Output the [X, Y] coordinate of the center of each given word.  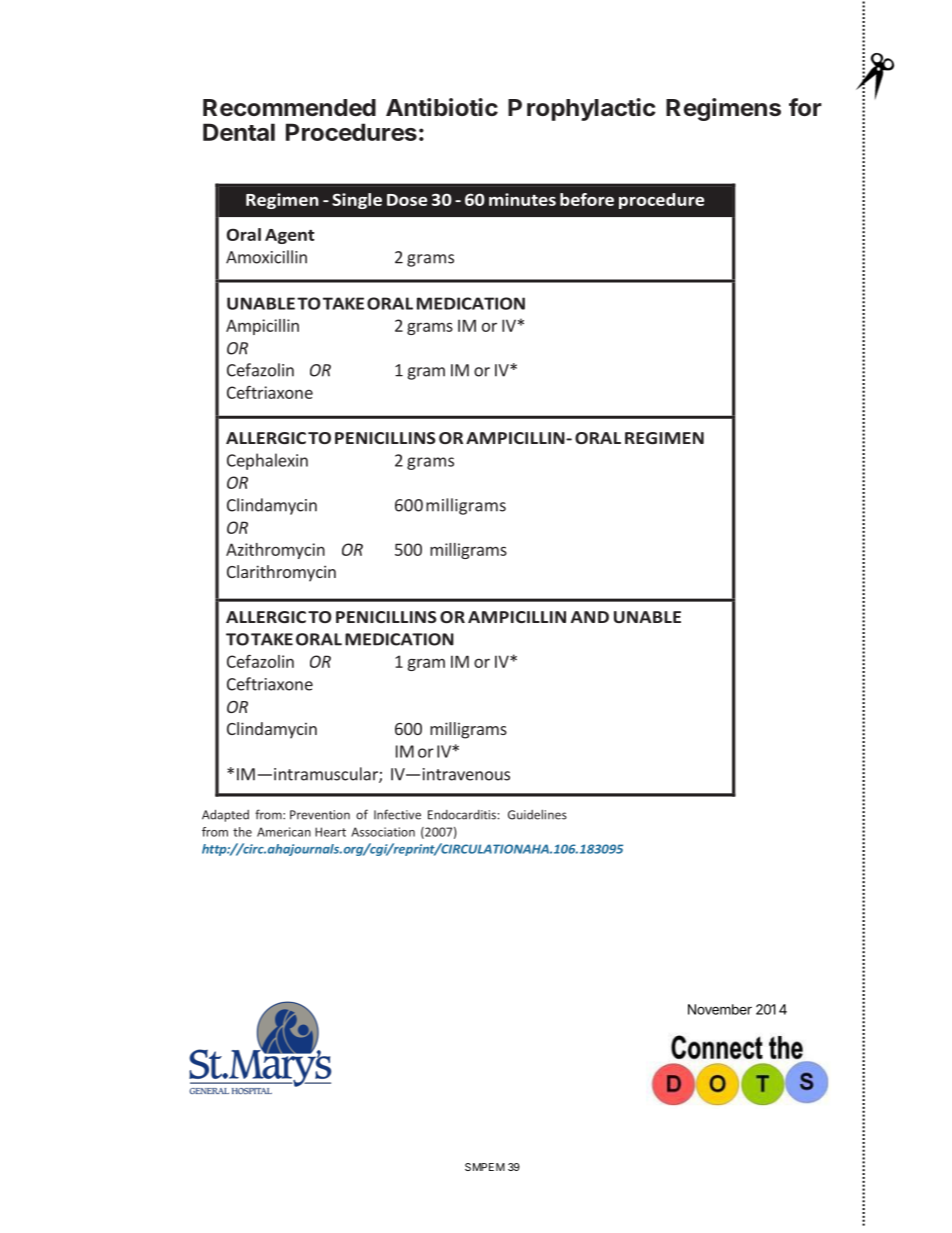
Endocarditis [462, 815]
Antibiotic [442, 107]
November [720, 1009]
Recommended [289, 107]
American [284, 832]
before [587, 199]
